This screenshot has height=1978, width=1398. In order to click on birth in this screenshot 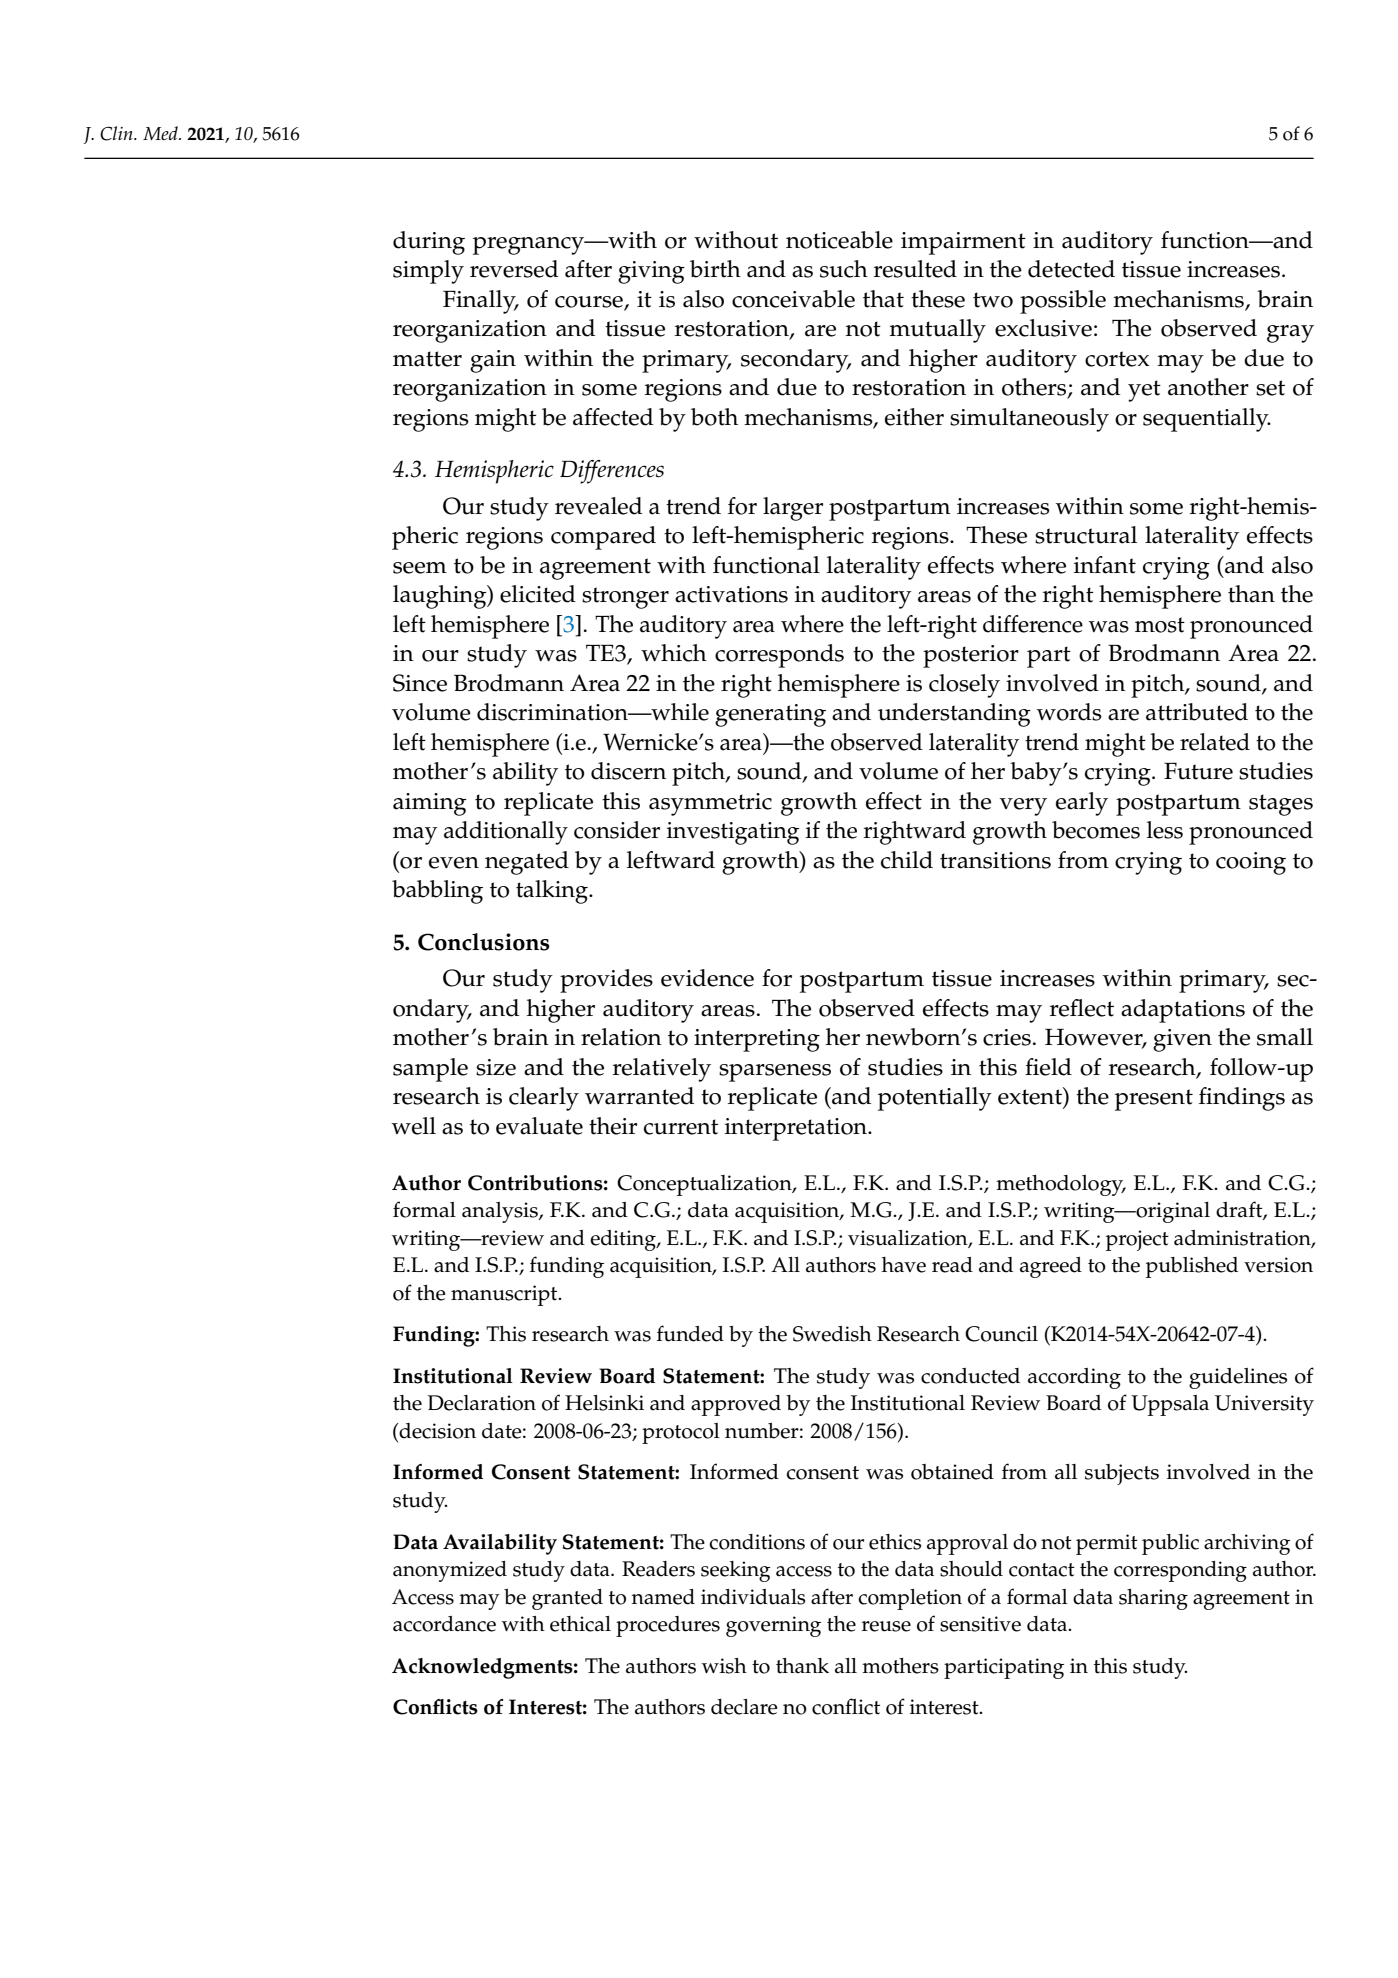, I will do `click(715, 269)`.
